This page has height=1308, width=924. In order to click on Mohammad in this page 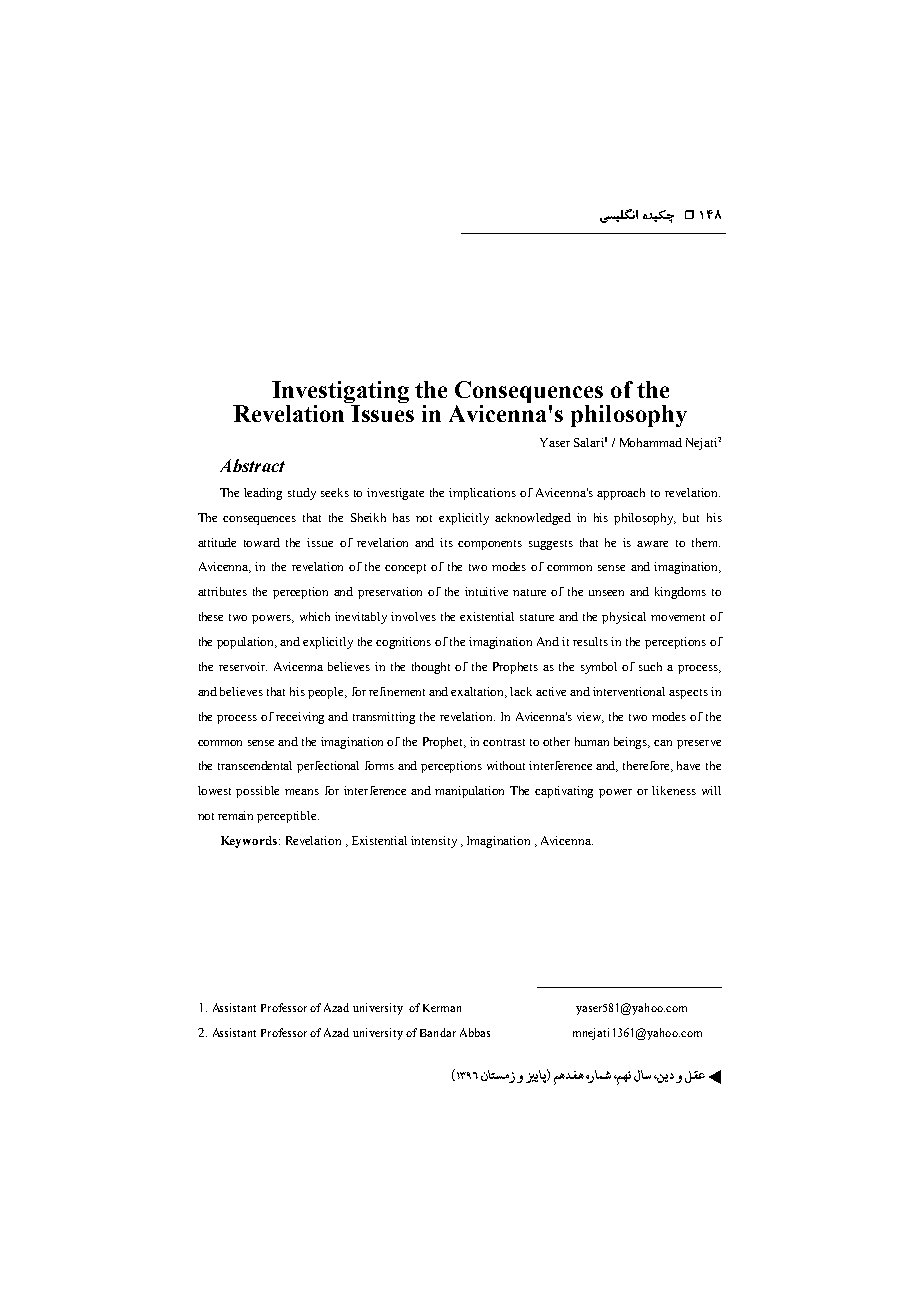, I will do `click(651, 442)`.
